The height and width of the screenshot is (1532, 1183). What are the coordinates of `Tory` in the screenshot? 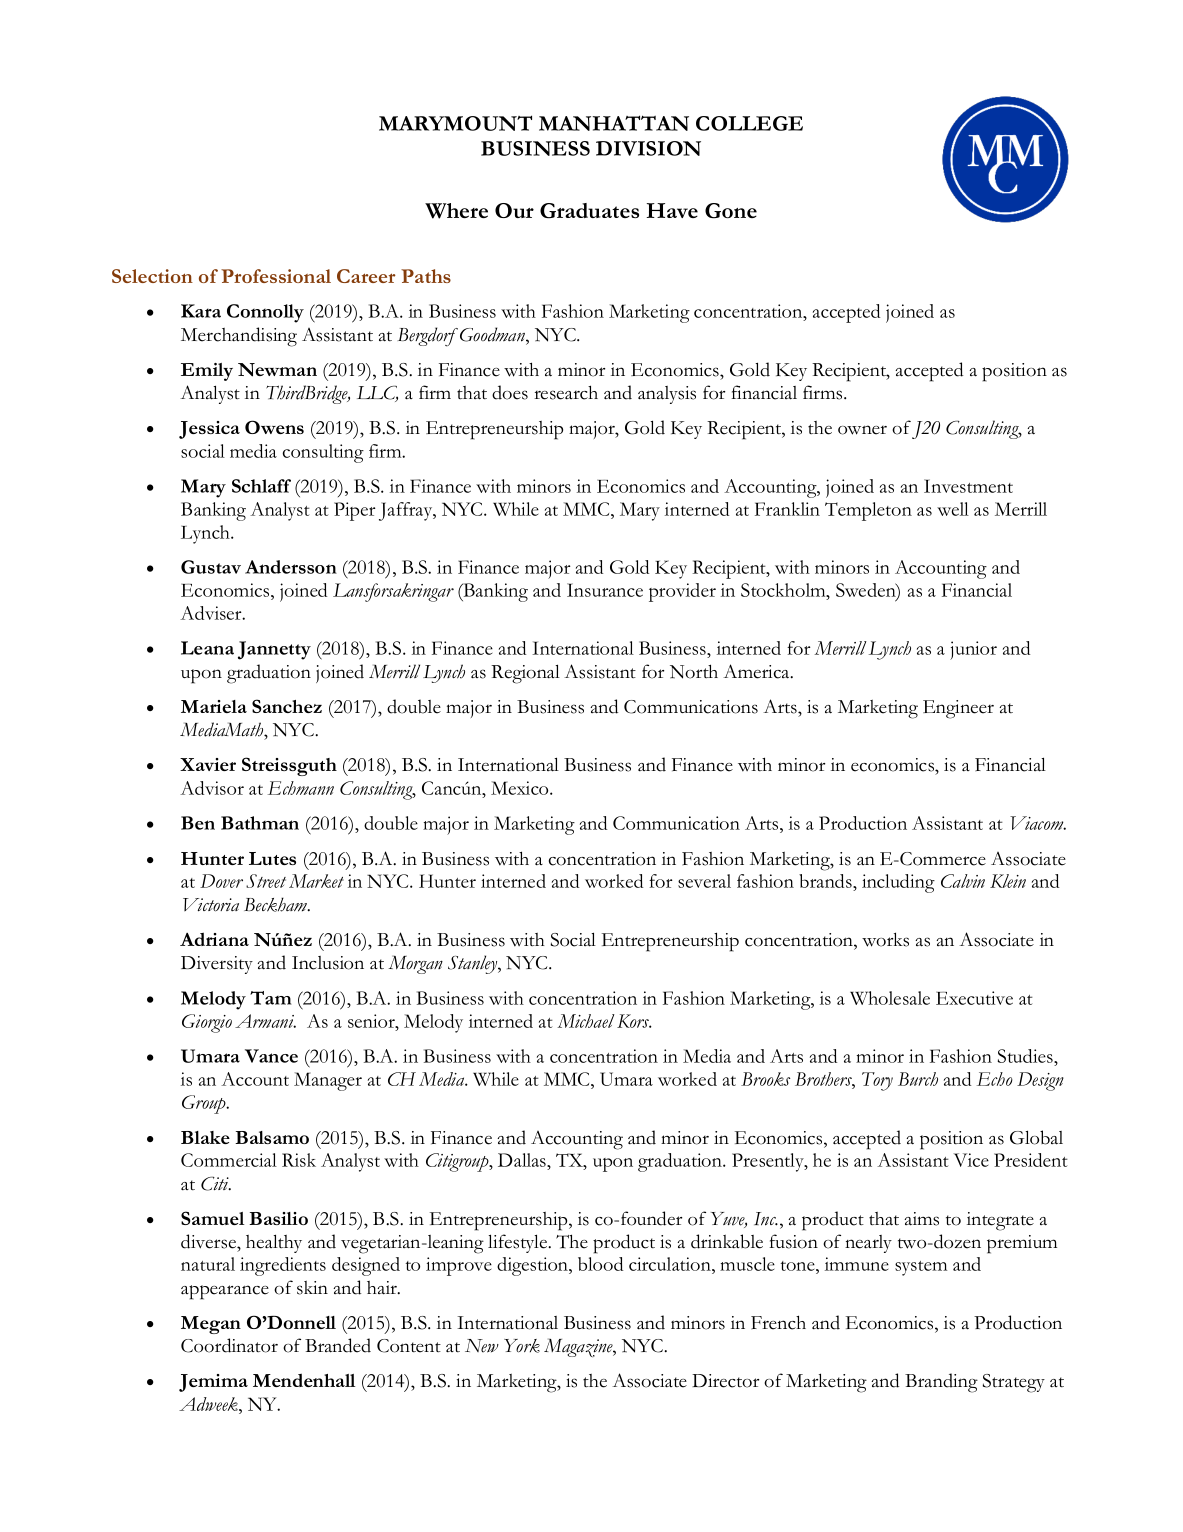 It's located at (877, 1081).
